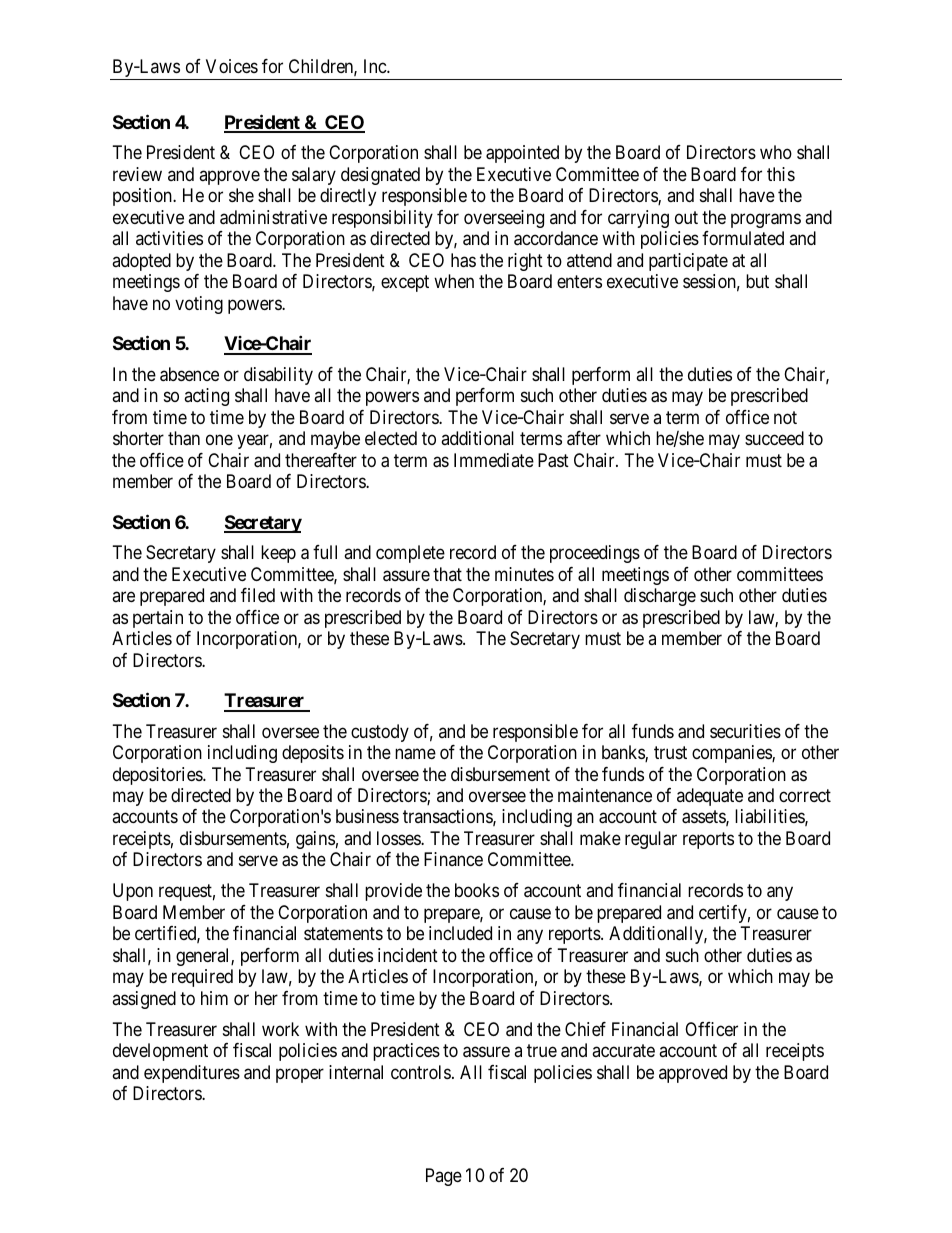 This screenshot has width=952, height=1233. Describe the element at coordinates (444, 1177) in the screenshot. I see `Page` at that location.
